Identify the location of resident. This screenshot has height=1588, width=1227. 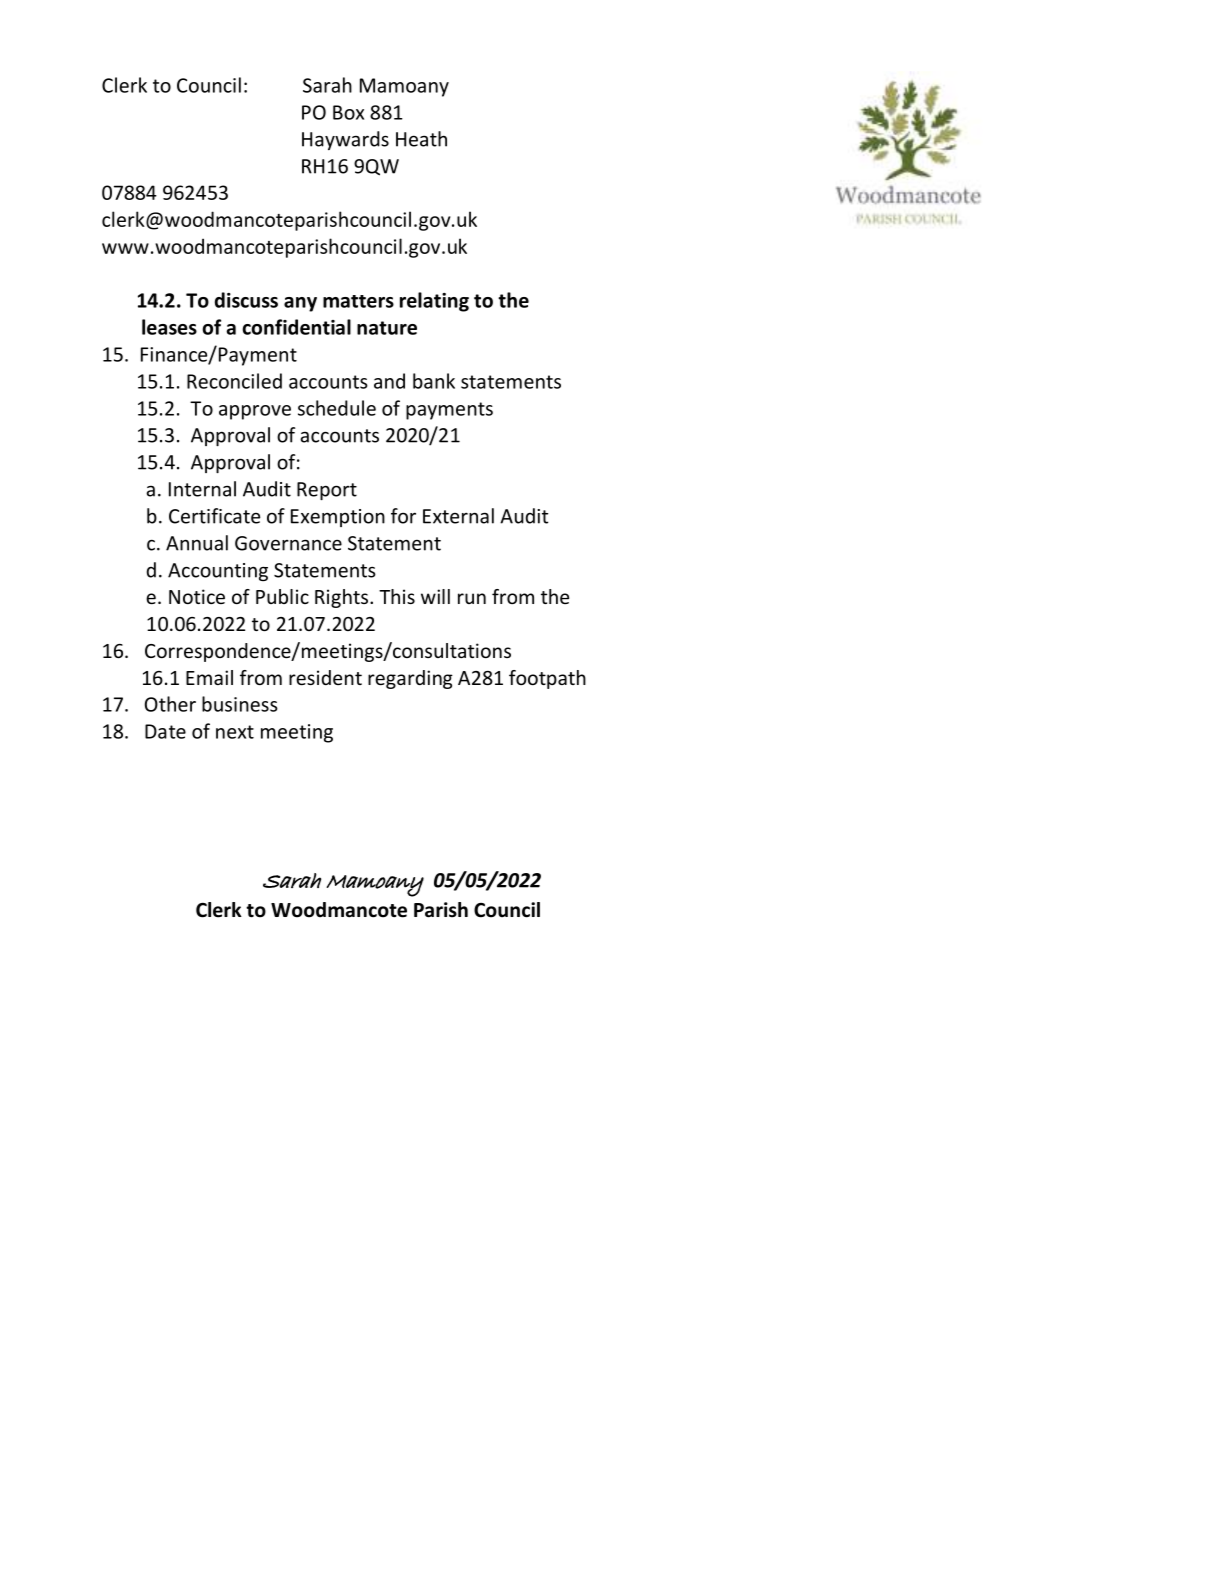
(325, 677).
